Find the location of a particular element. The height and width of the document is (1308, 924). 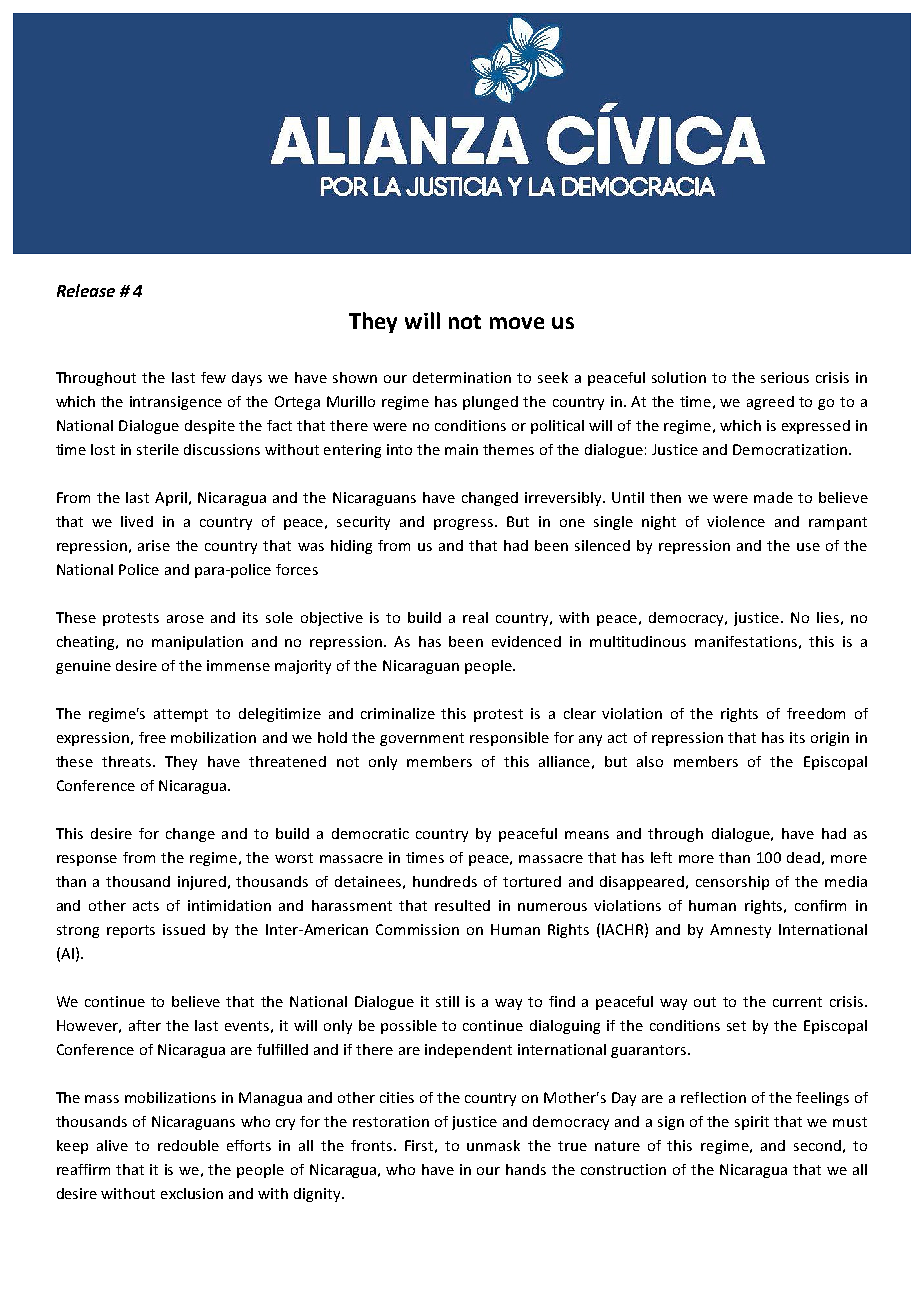

government is located at coordinates (422, 739).
